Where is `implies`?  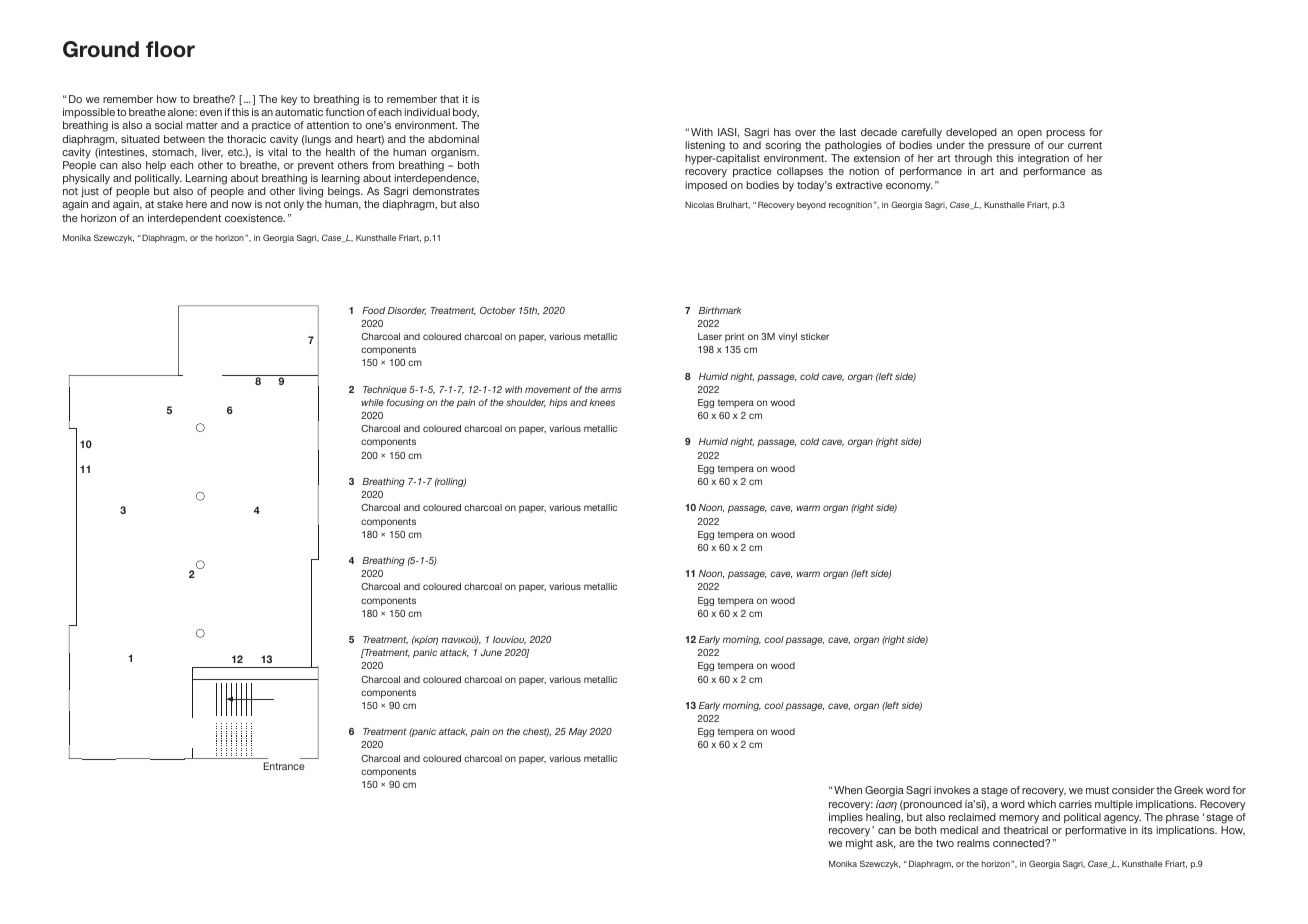 implies is located at coordinates (846, 818).
